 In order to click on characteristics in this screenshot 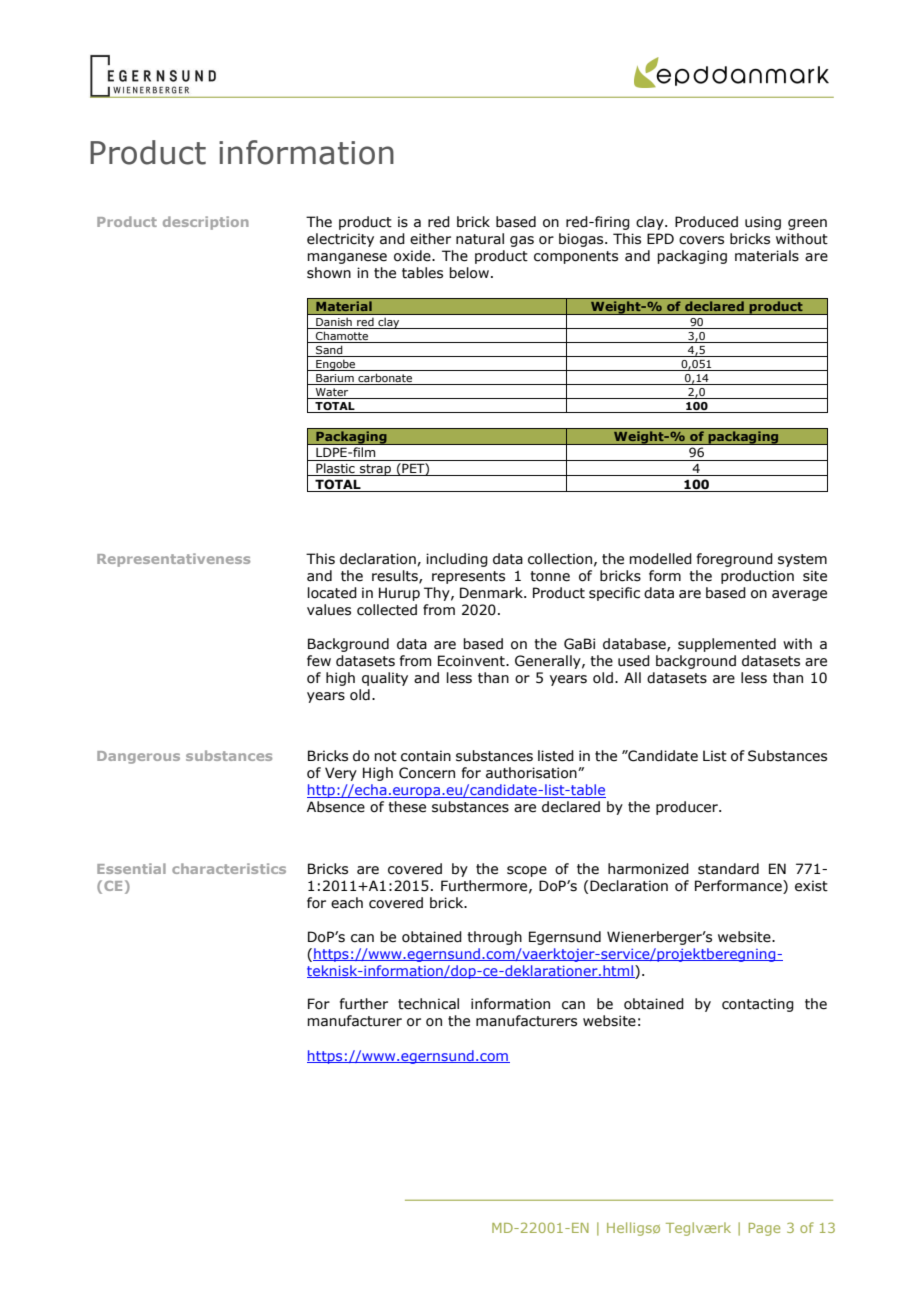, I will do `click(229, 868)`.
